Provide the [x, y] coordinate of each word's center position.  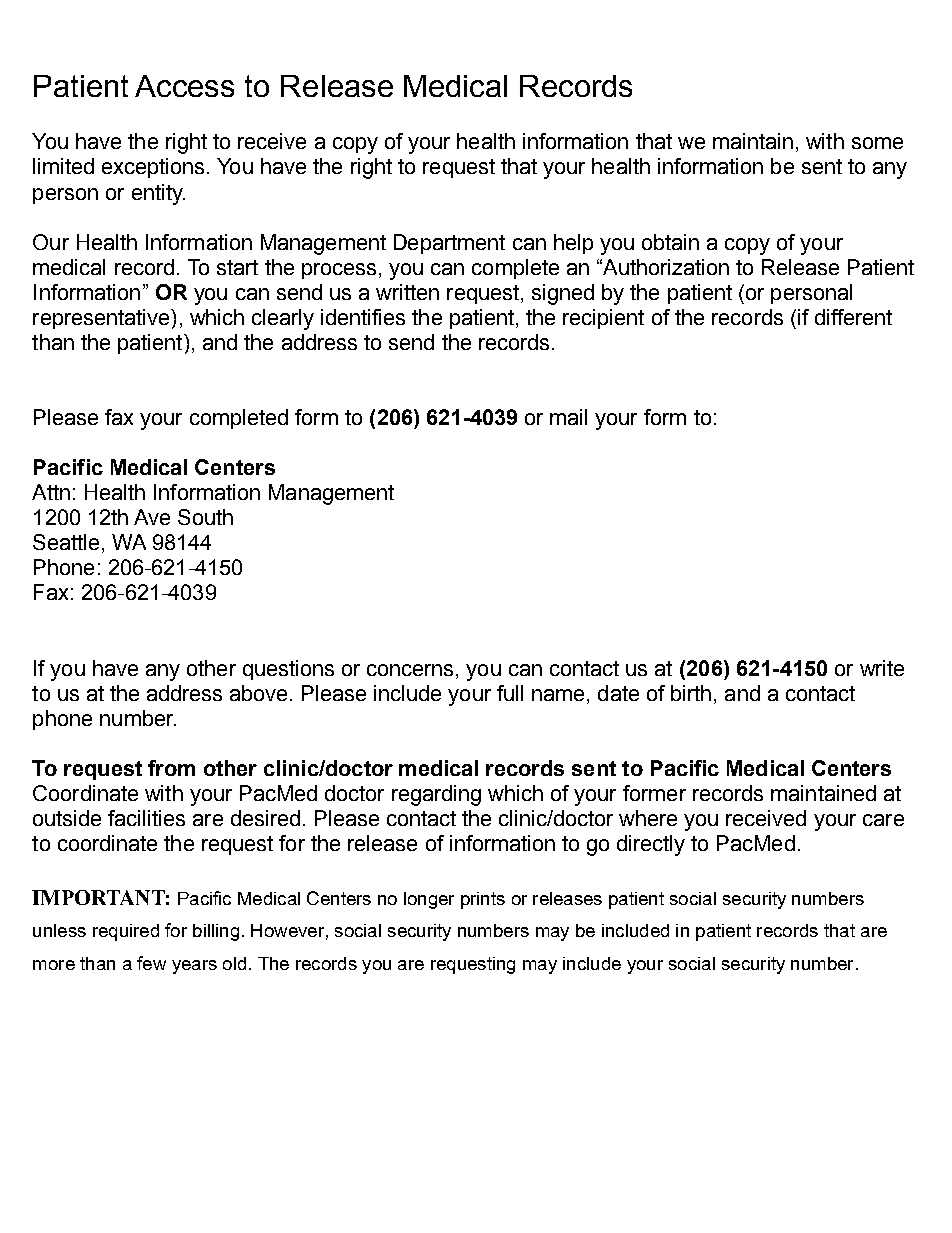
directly [651, 845]
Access [184, 86]
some [877, 143]
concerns [410, 670]
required [126, 932]
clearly [283, 319]
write [882, 668]
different [853, 317]
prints [483, 900]
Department [449, 244]
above [258, 693]
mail [568, 417]
